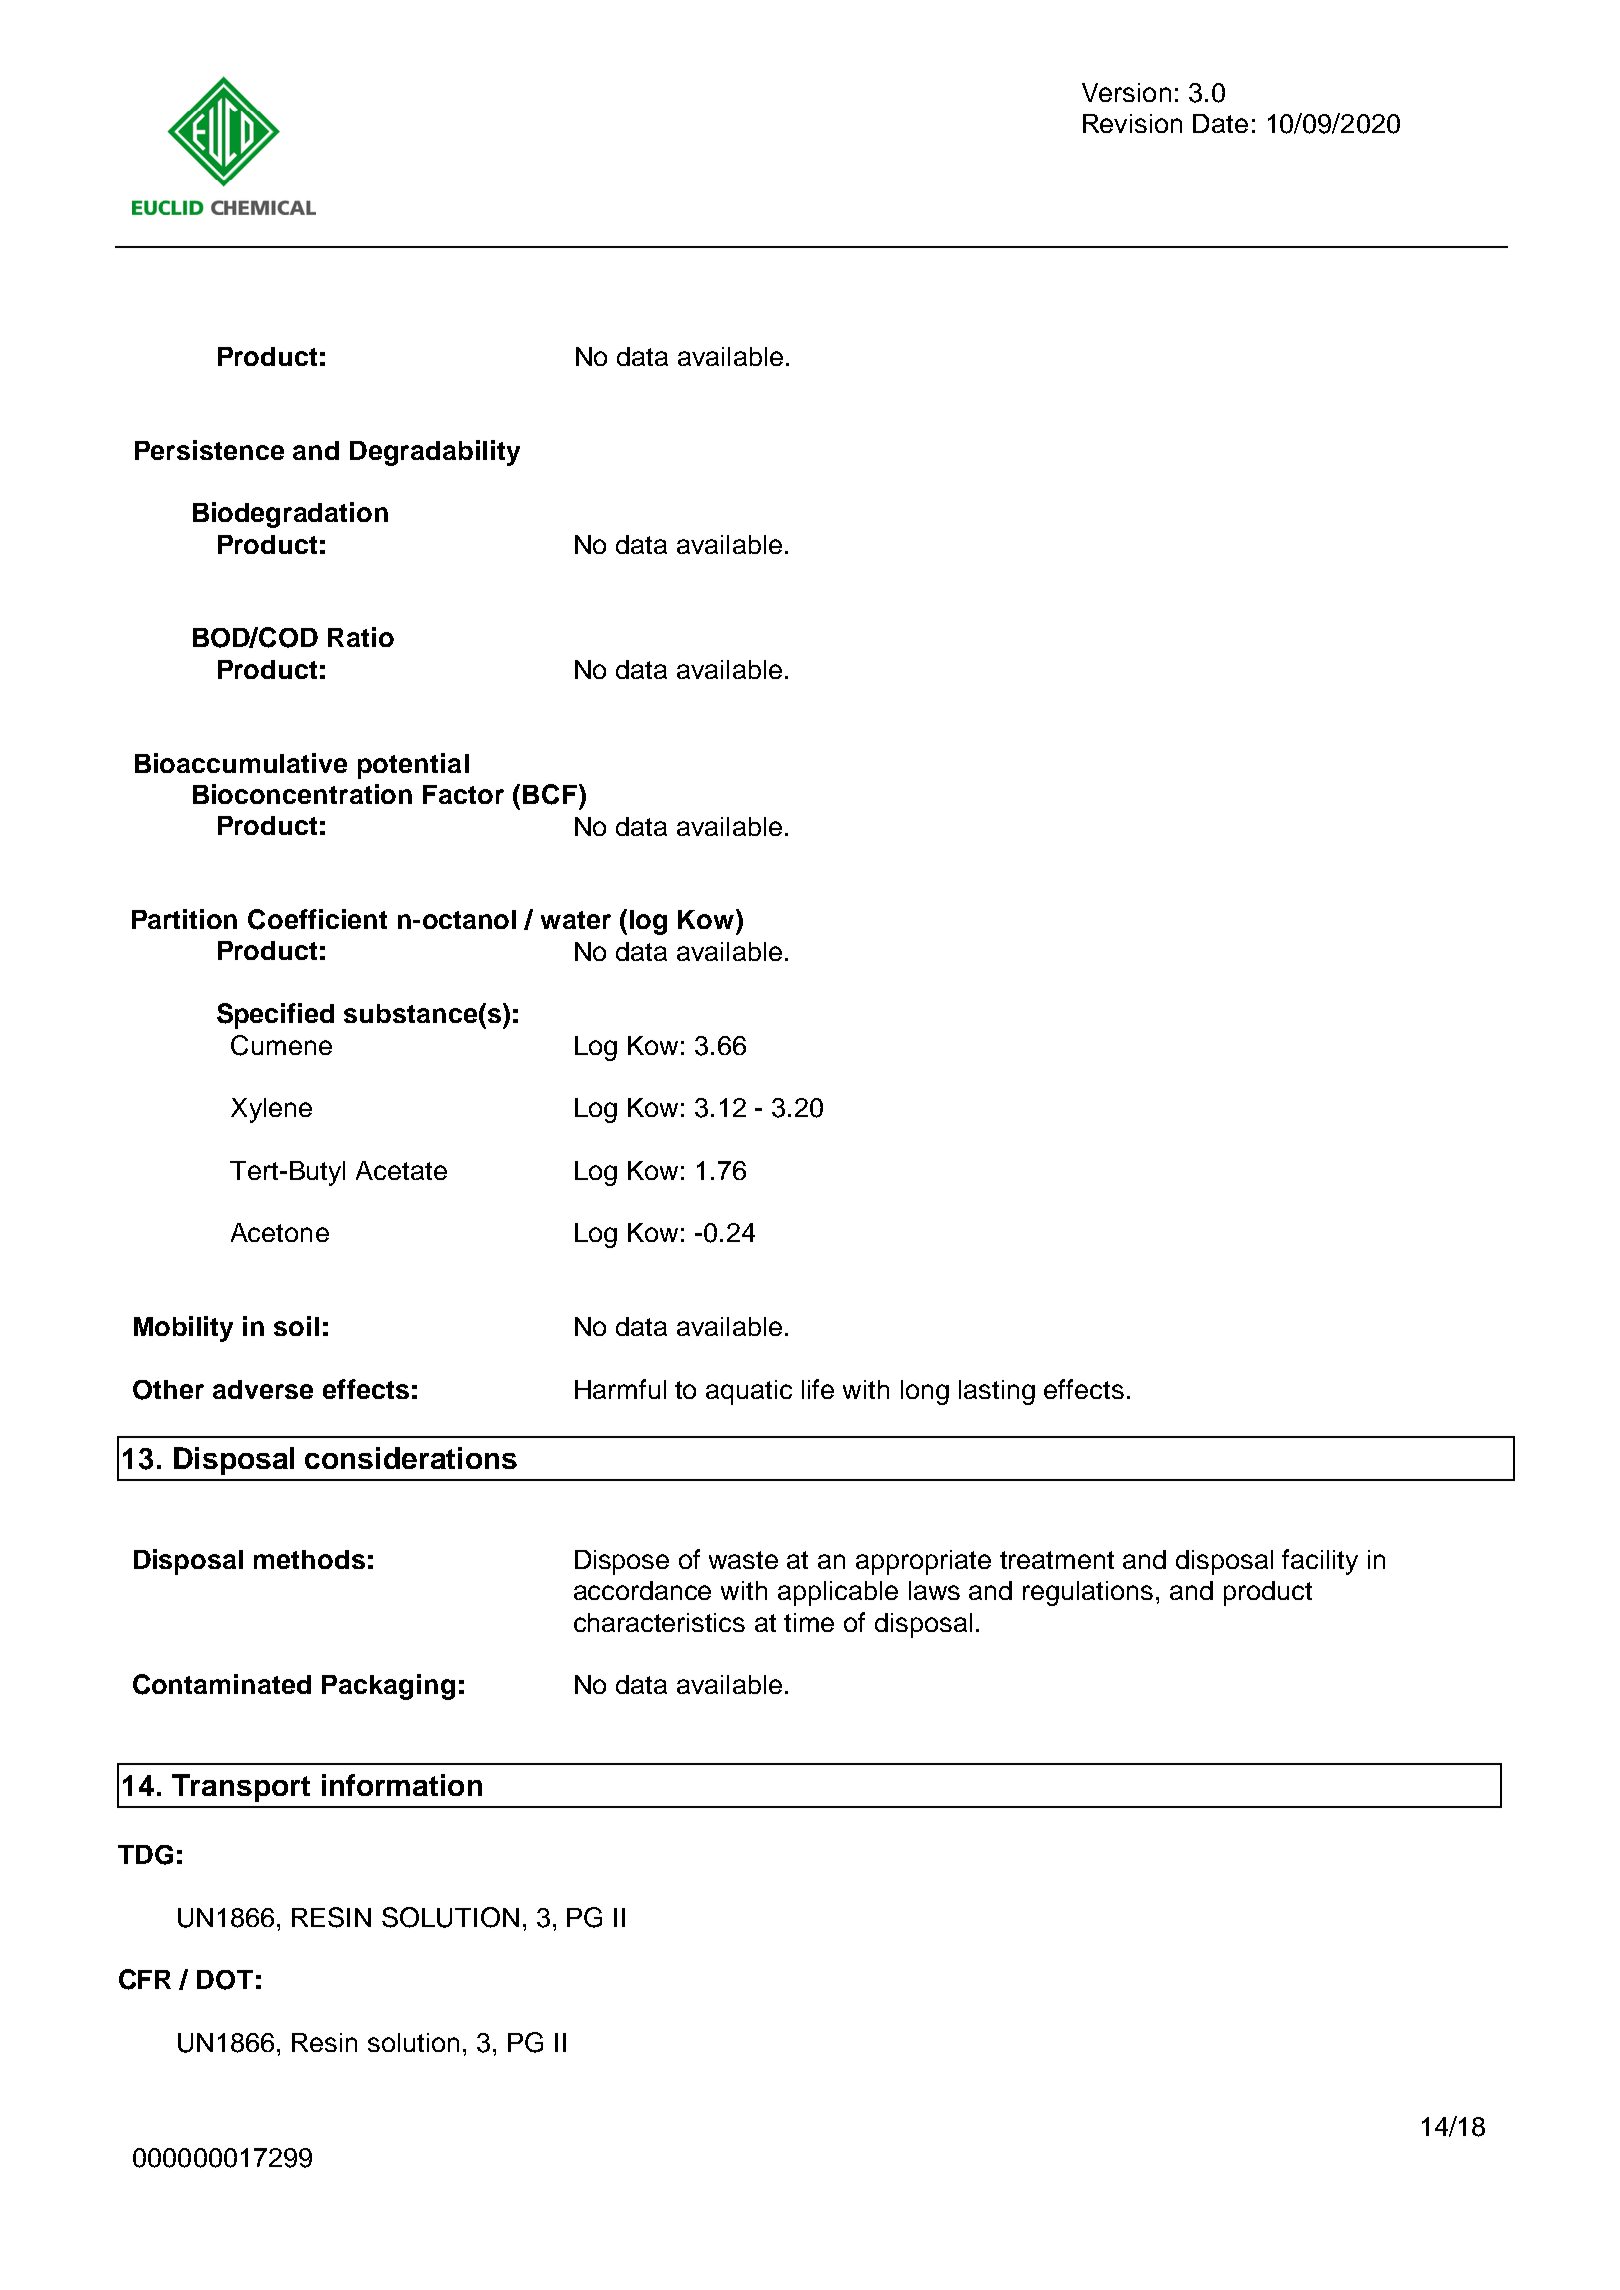 Image resolution: width=1620 pixels, height=2290 pixels. Describe the element at coordinates (225, 1980) in the screenshot. I see `DOT` at that location.
